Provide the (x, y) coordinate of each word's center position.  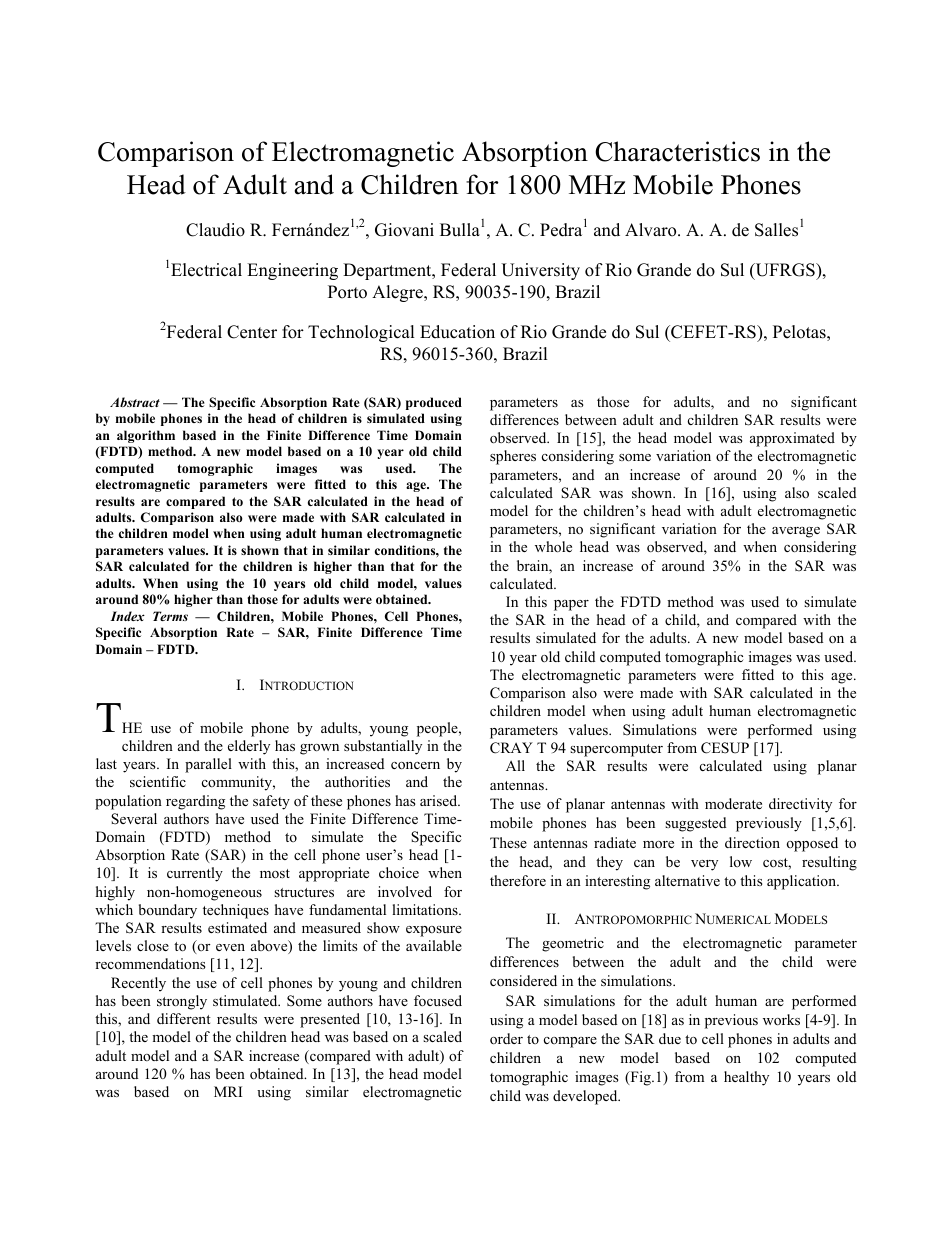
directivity (800, 805)
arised (440, 800)
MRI (228, 1091)
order (506, 1038)
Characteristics (677, 151)
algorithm (146, 436)
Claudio (215, 230)
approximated (792, 439)
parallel (208, 765)
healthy (746, 1078)
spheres (513, 457)
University (540, 271)
